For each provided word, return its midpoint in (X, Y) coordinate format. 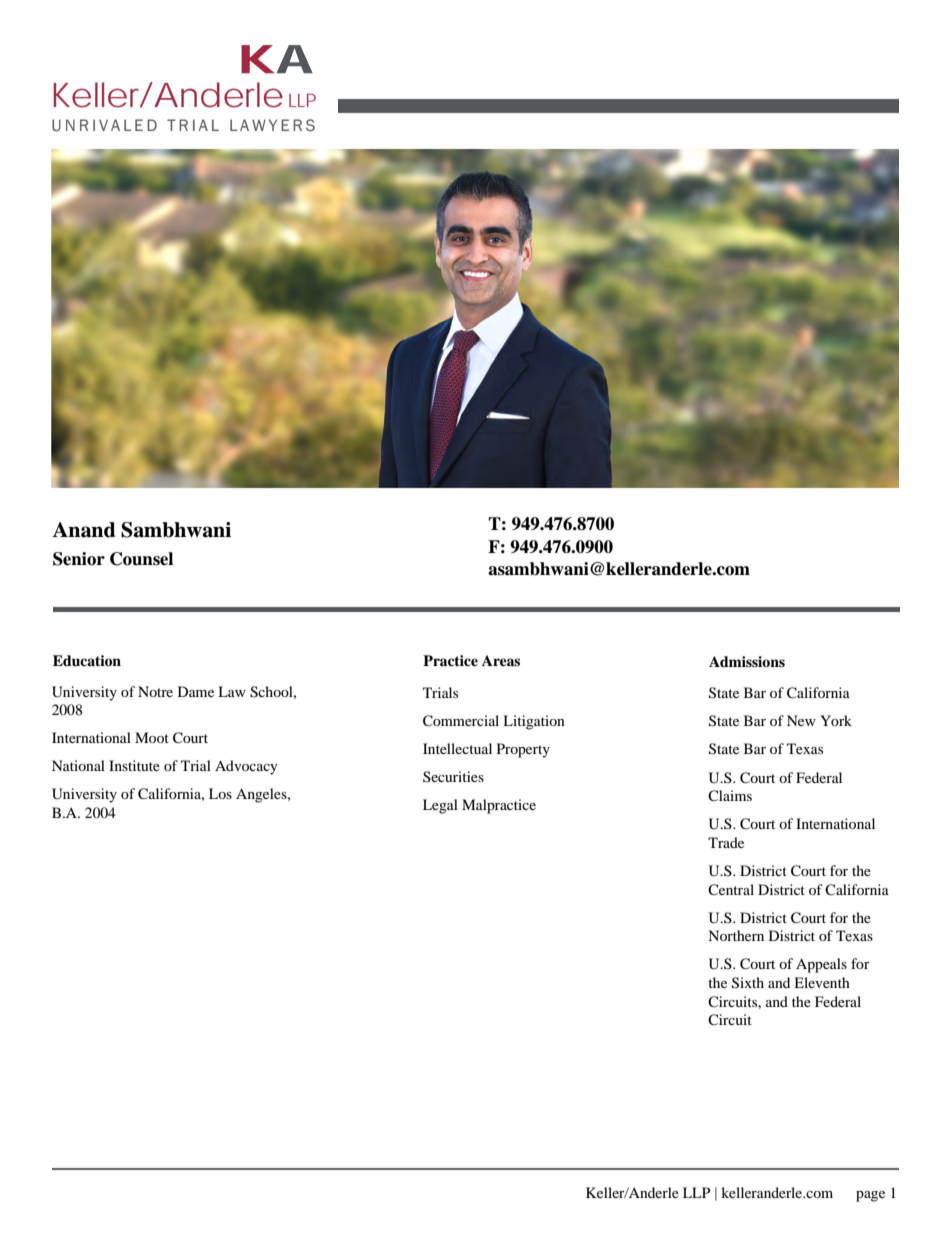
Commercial (461, 721)
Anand (84, 530)
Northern (736, 935)
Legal (440, 806)
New (801, 720)
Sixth (748, 983)
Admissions (747, 661)
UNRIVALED (104, 125)
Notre (155, 691)
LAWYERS (272, 125)
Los (220, 793)
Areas (501, 660)
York (836, 720)
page (870, 1196)
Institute (134, 765)
